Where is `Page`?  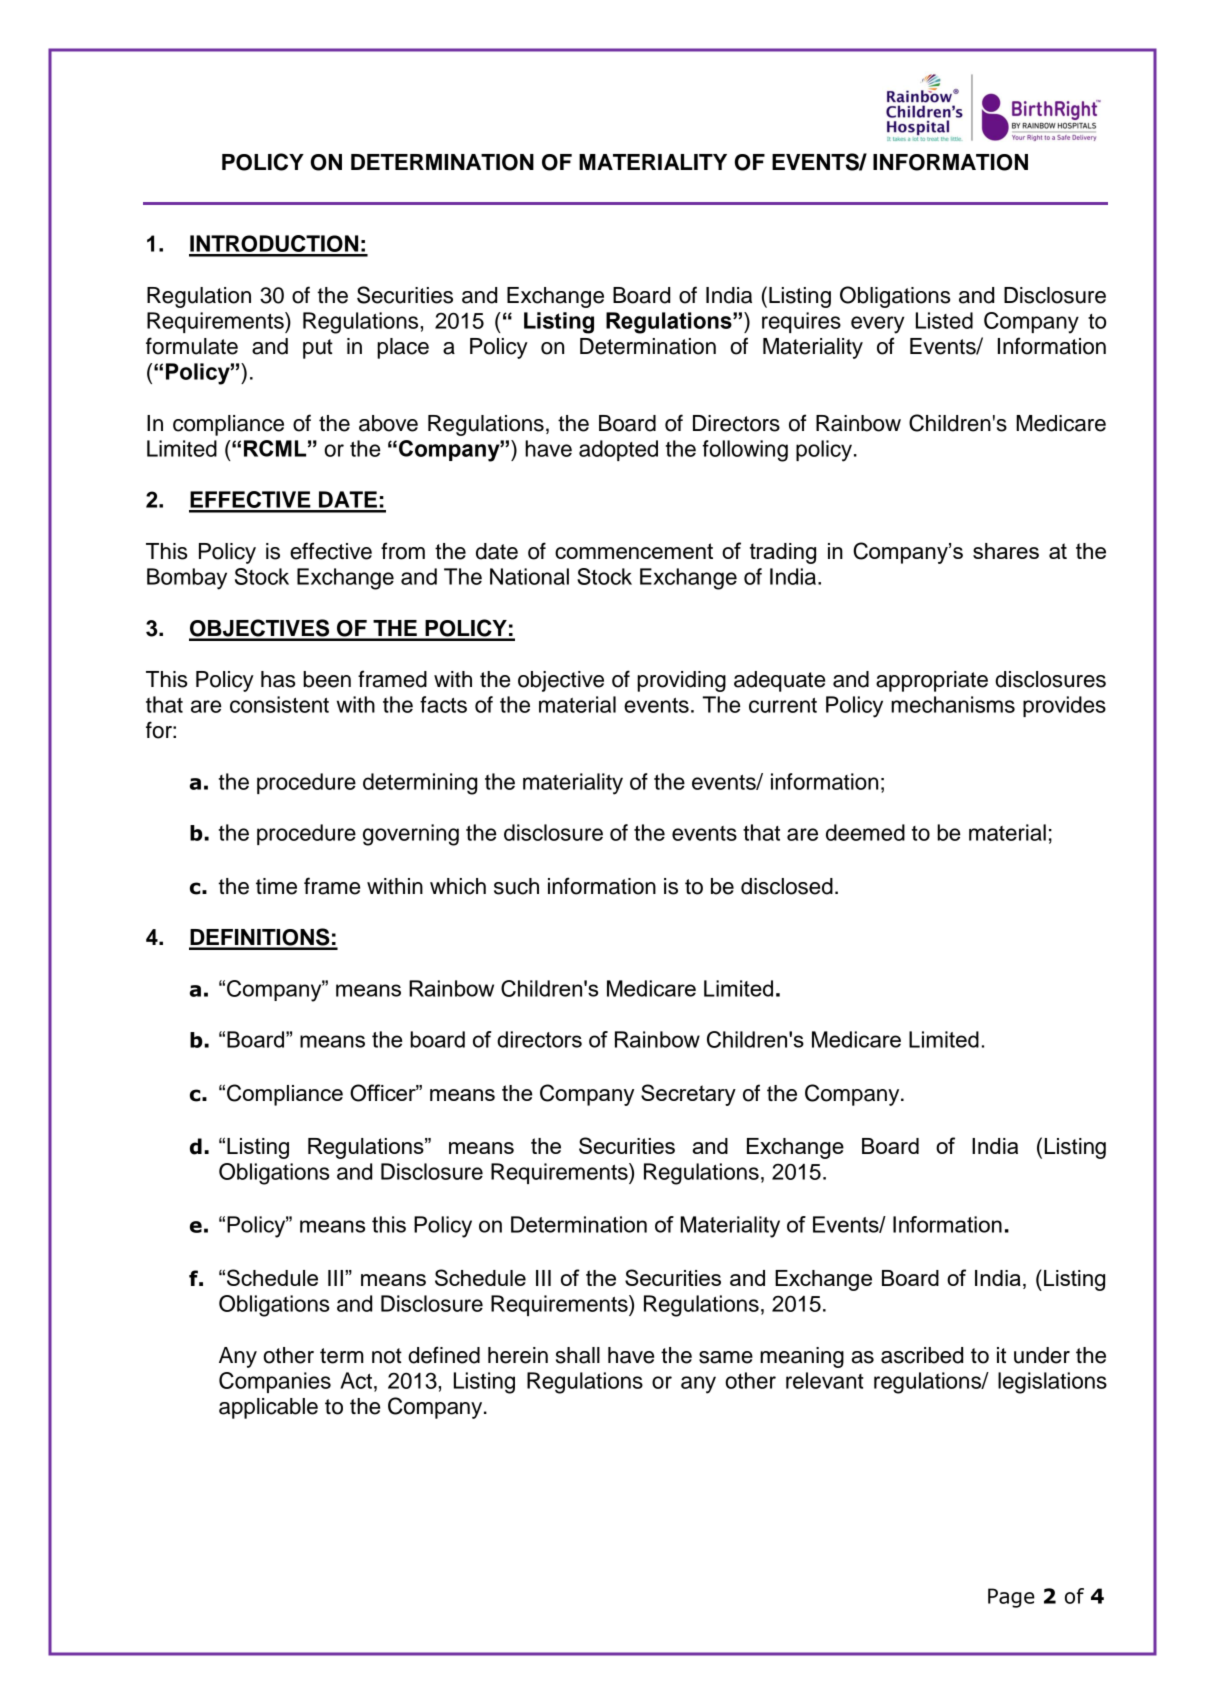 Page is located at coordinates (1011, 1598).
